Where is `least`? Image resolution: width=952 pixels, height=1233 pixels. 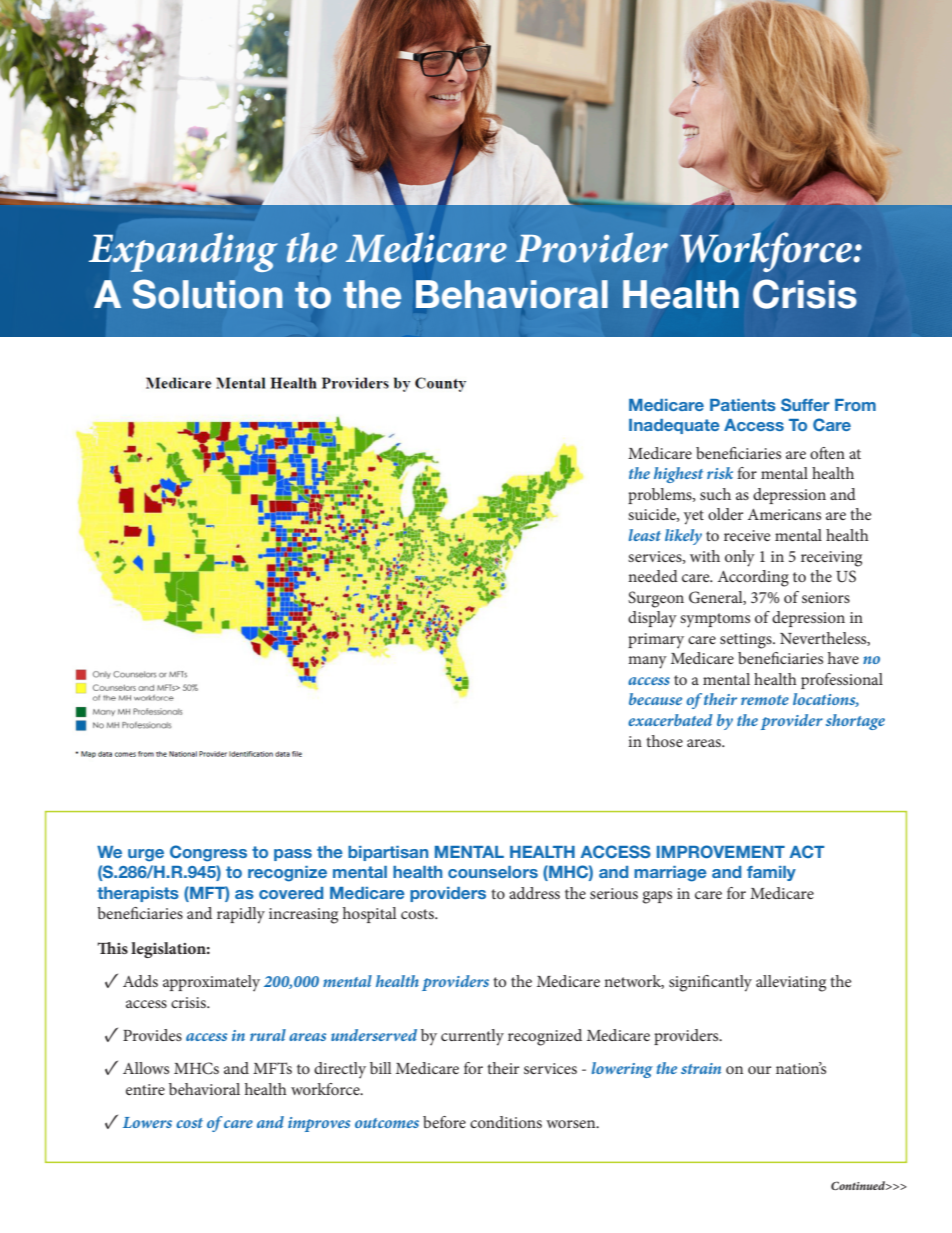
least is located at coordinates (645, 535).
